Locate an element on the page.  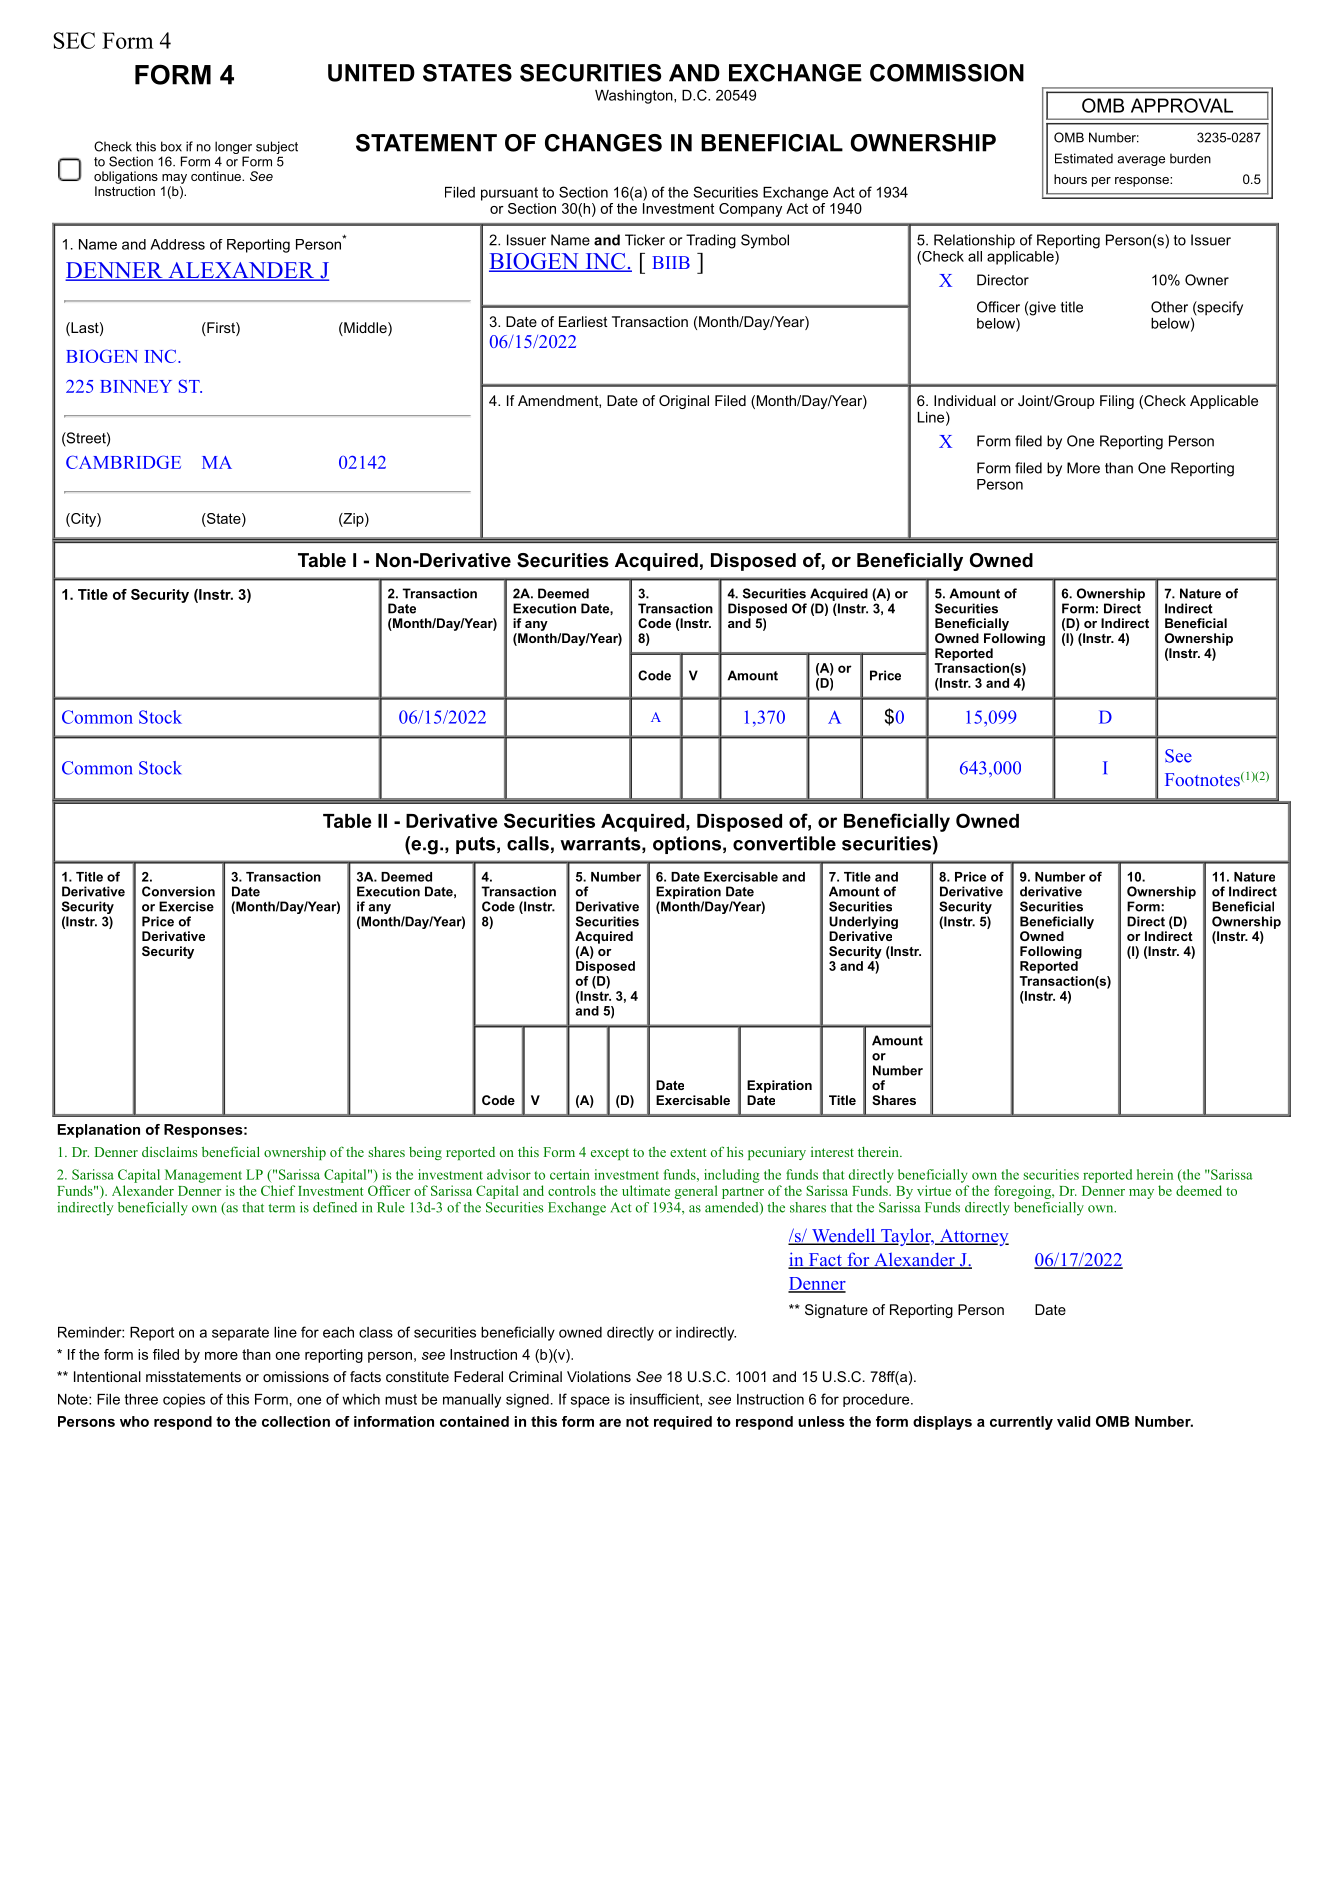
Violations is located at coordinates (599, 1376).
